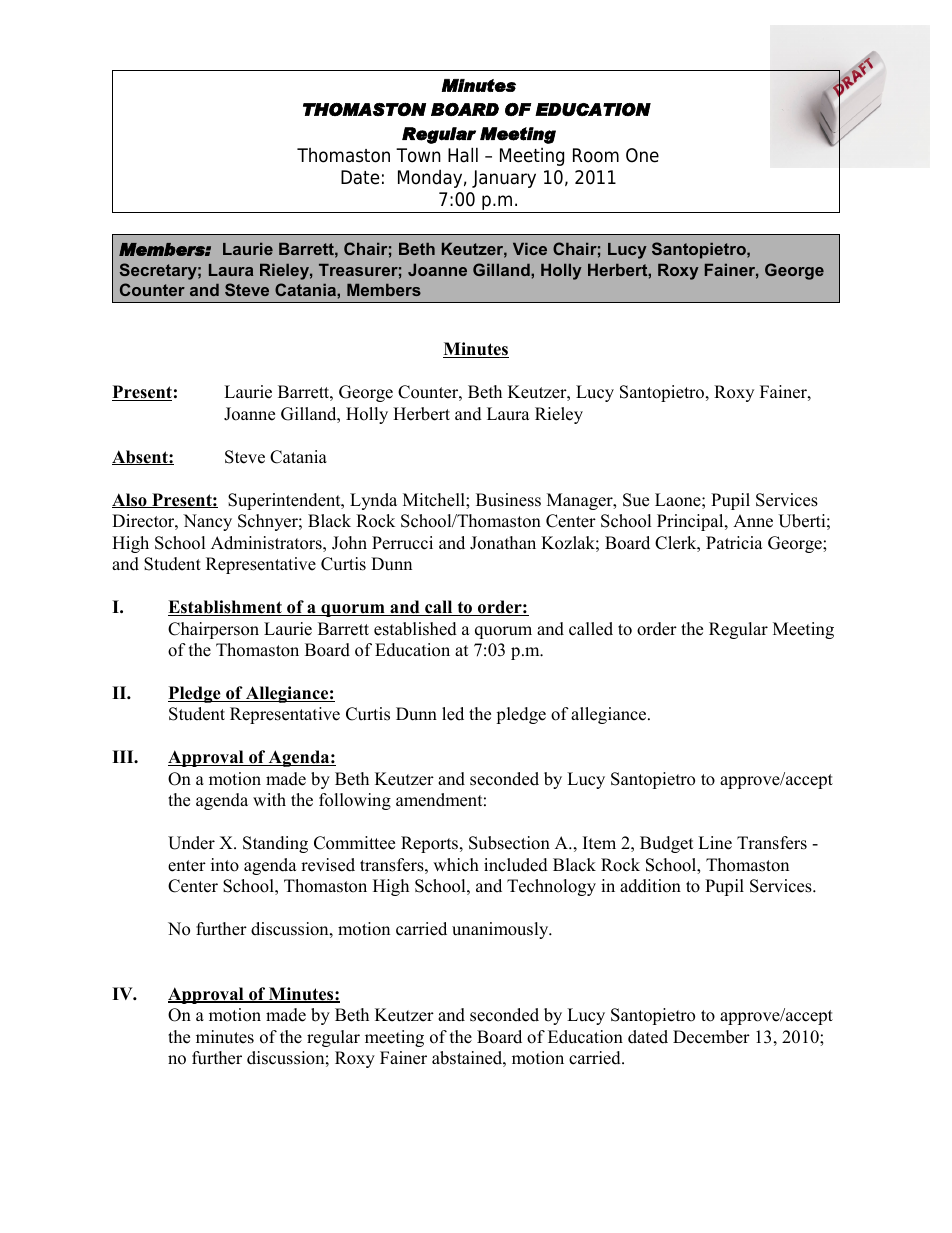 Image resolution: width=952 pixels, height=1233 pixels. What do you see at coordinates (418, 155) in the page?
I see `Town` at bounding box center [418, 155].
